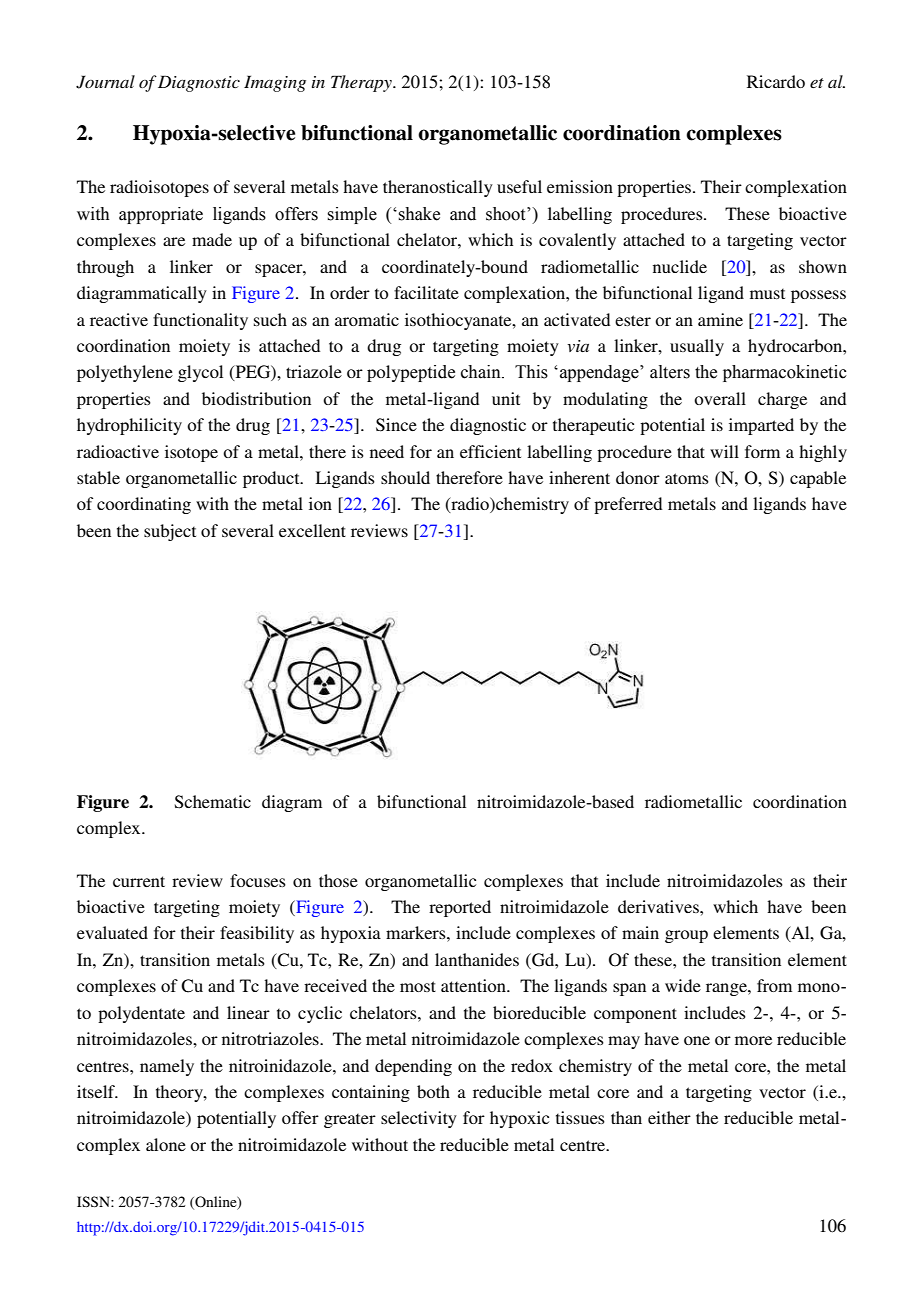 This image has height=1307, width=924. What do you see at coordinates (167, 1067) in the image?
I see `namely` at bounding box center [167, 1067].
